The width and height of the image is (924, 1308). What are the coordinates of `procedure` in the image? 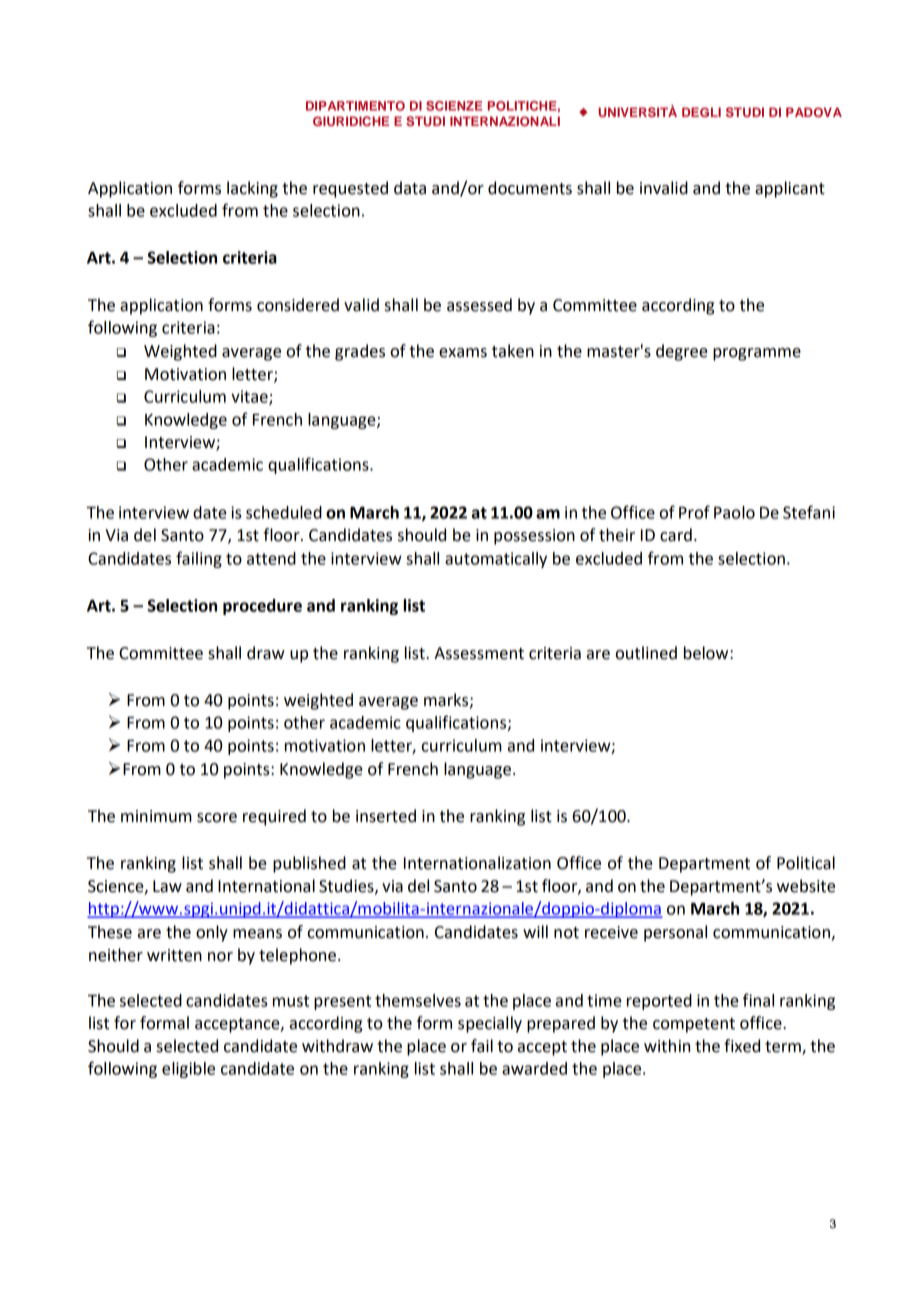 It's located at (262, 607).
